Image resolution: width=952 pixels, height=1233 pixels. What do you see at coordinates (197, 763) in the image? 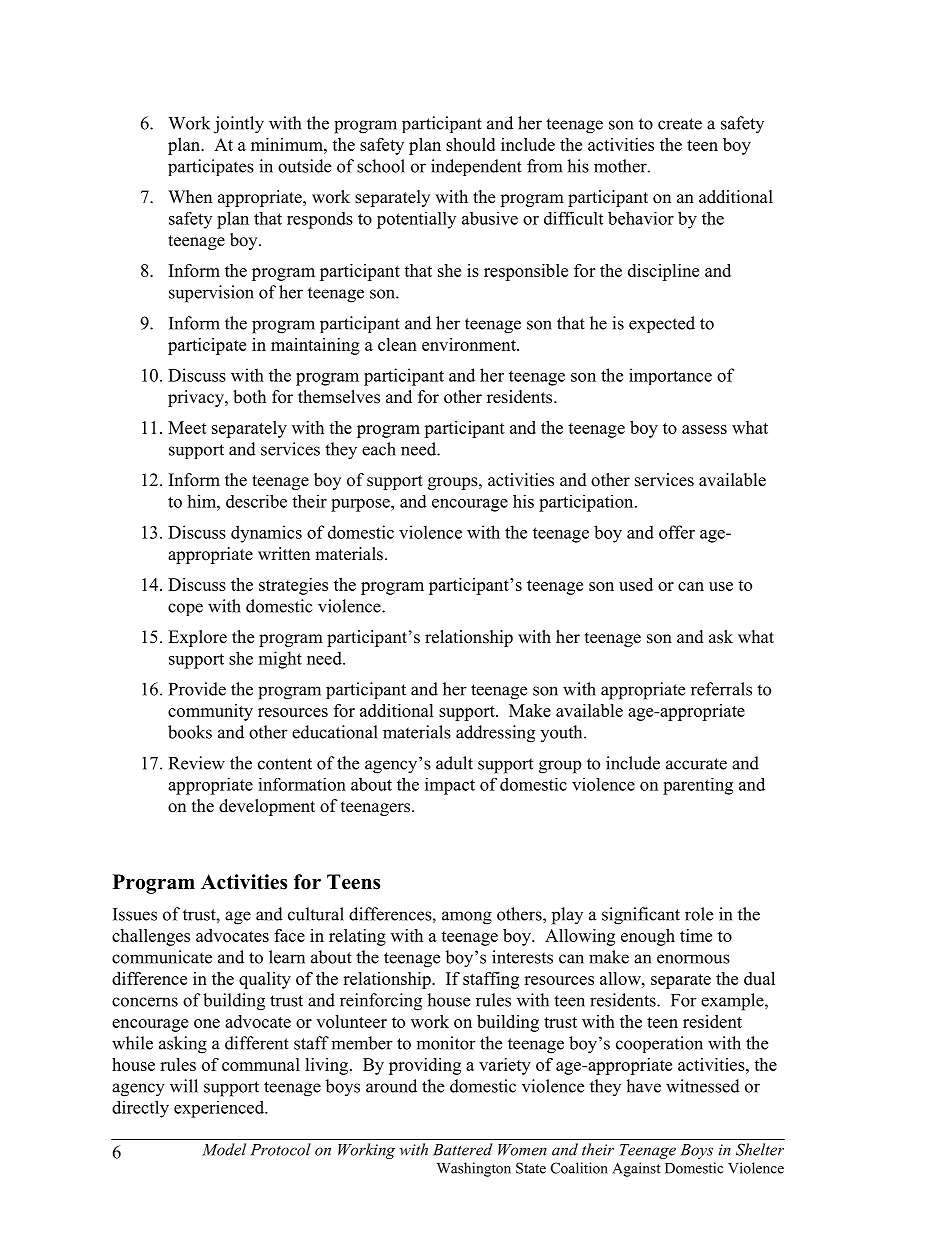
I see `Review` at bounding box center [197, 763].
